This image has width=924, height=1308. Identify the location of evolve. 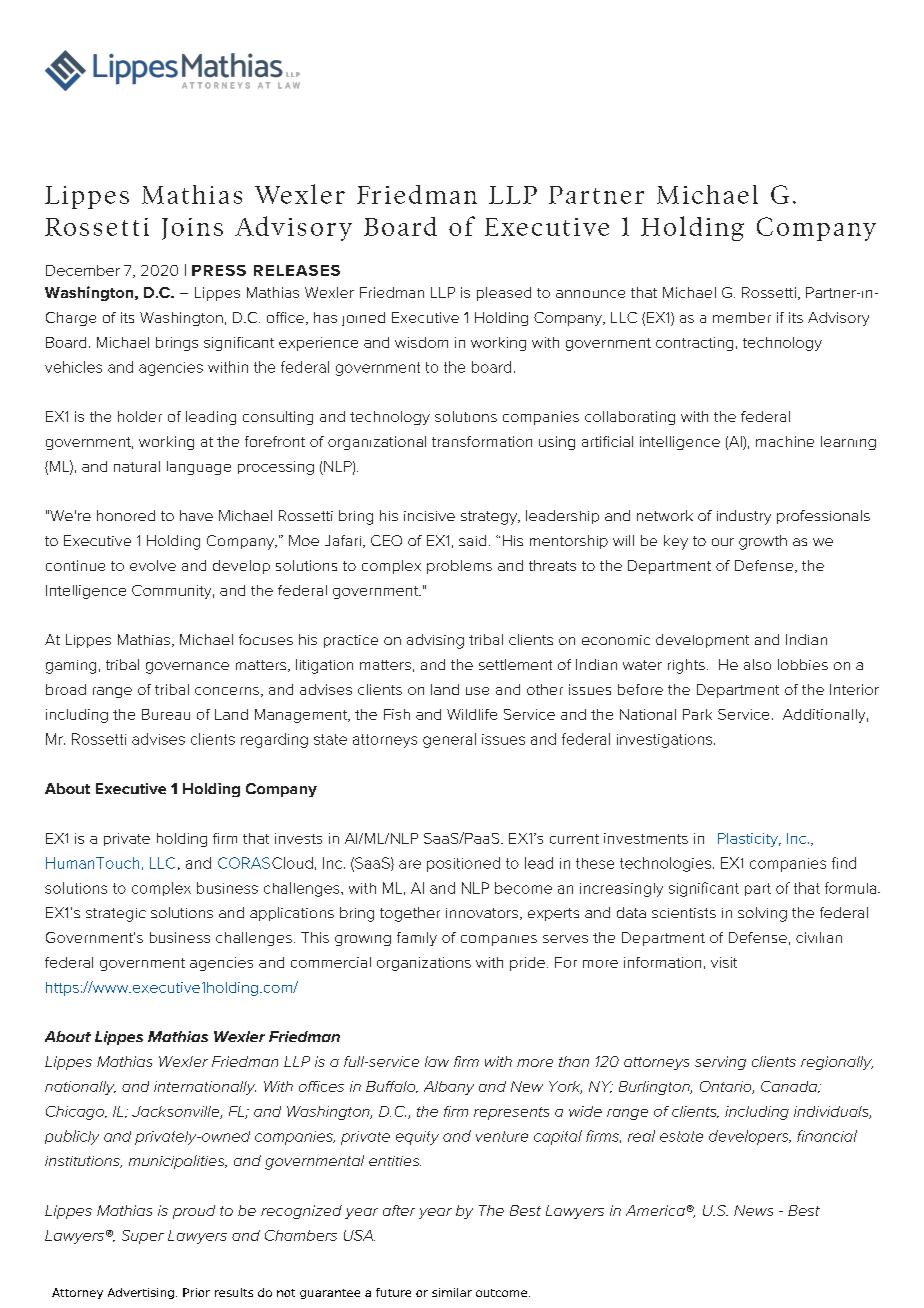
(153, 565).
